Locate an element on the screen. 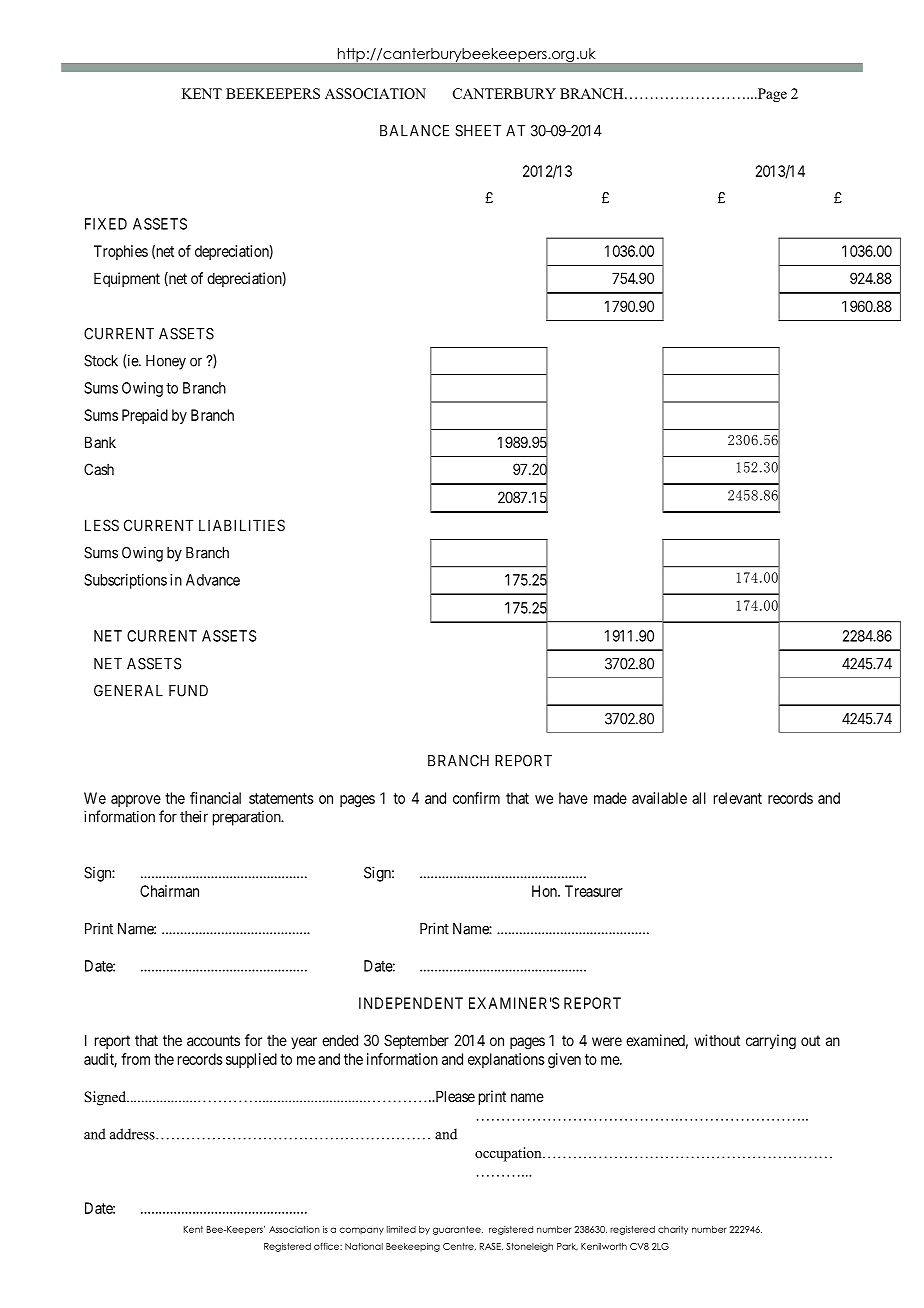  all is located at coordinates (699, 798).
